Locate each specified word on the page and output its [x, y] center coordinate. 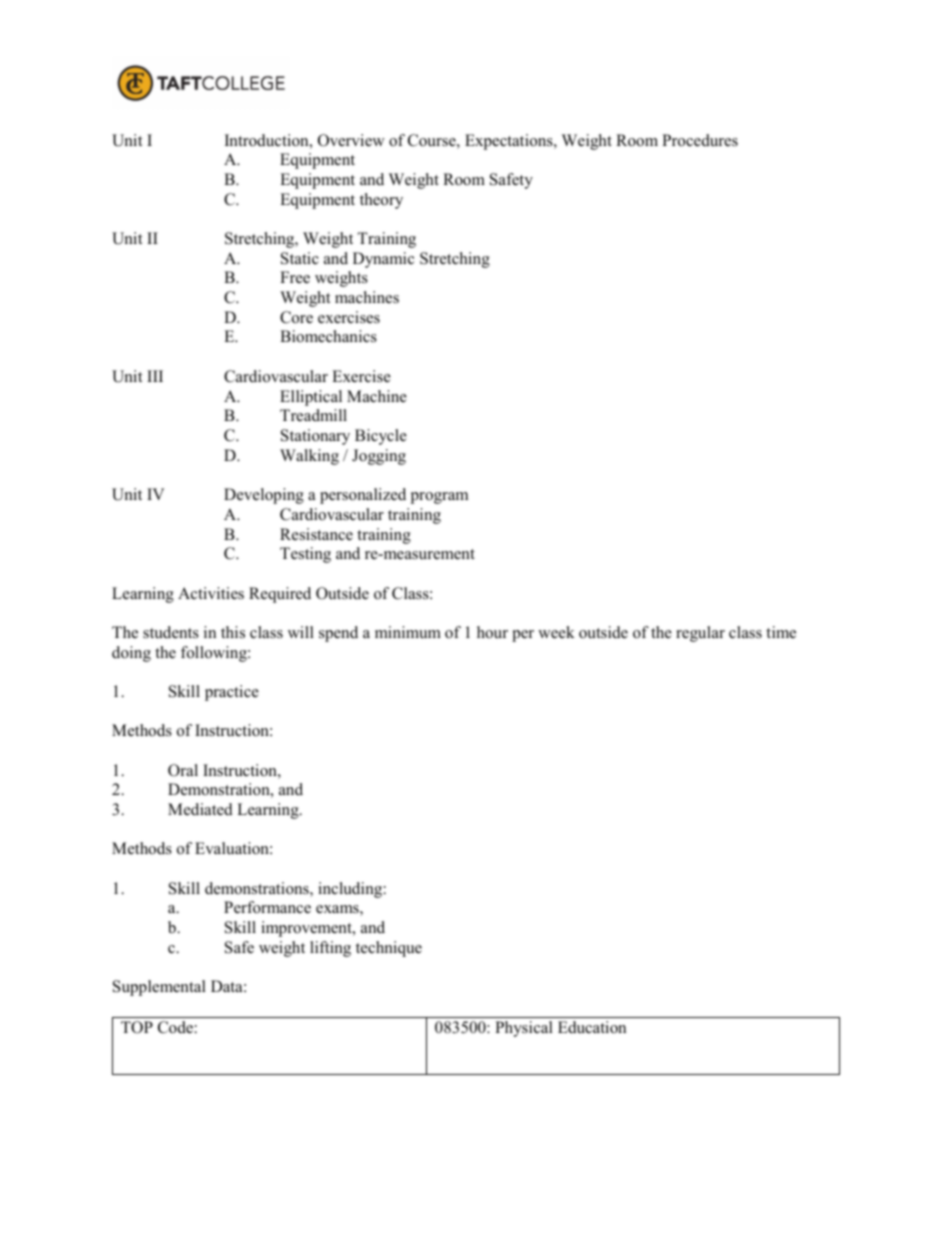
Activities [211, 593]
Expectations [510, 142]
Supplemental [159, 988]
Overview [351, 140]
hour [492, 632]
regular [700, 634]
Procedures [700, 140]
